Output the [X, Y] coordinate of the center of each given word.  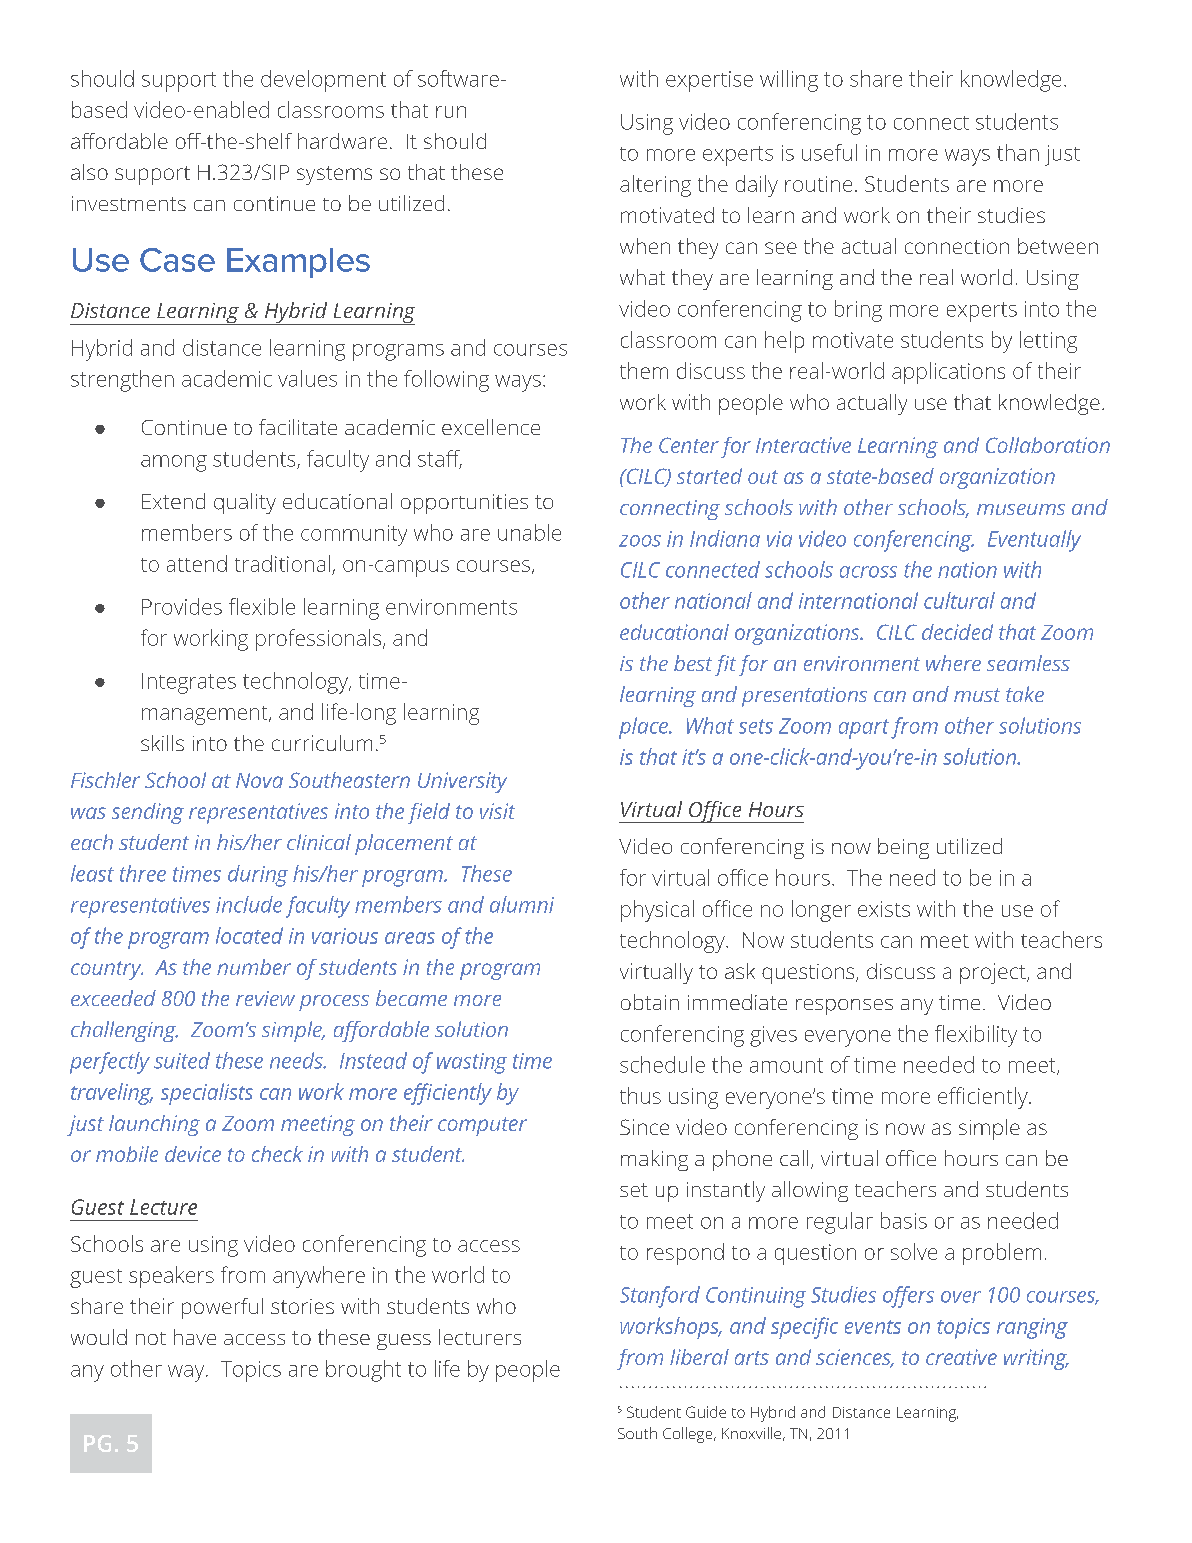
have [195, 1337]
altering [655, 186]
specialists [207, 1094]
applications [948, 373]
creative [961, 1357]
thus [640, 1095]
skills [162, 743]
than [1018, 152]
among [174, 463]
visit [497, 811]
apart [864, 729]
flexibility [976, 1036]
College [689, 1435]
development [323, 81]
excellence [491, 427]
